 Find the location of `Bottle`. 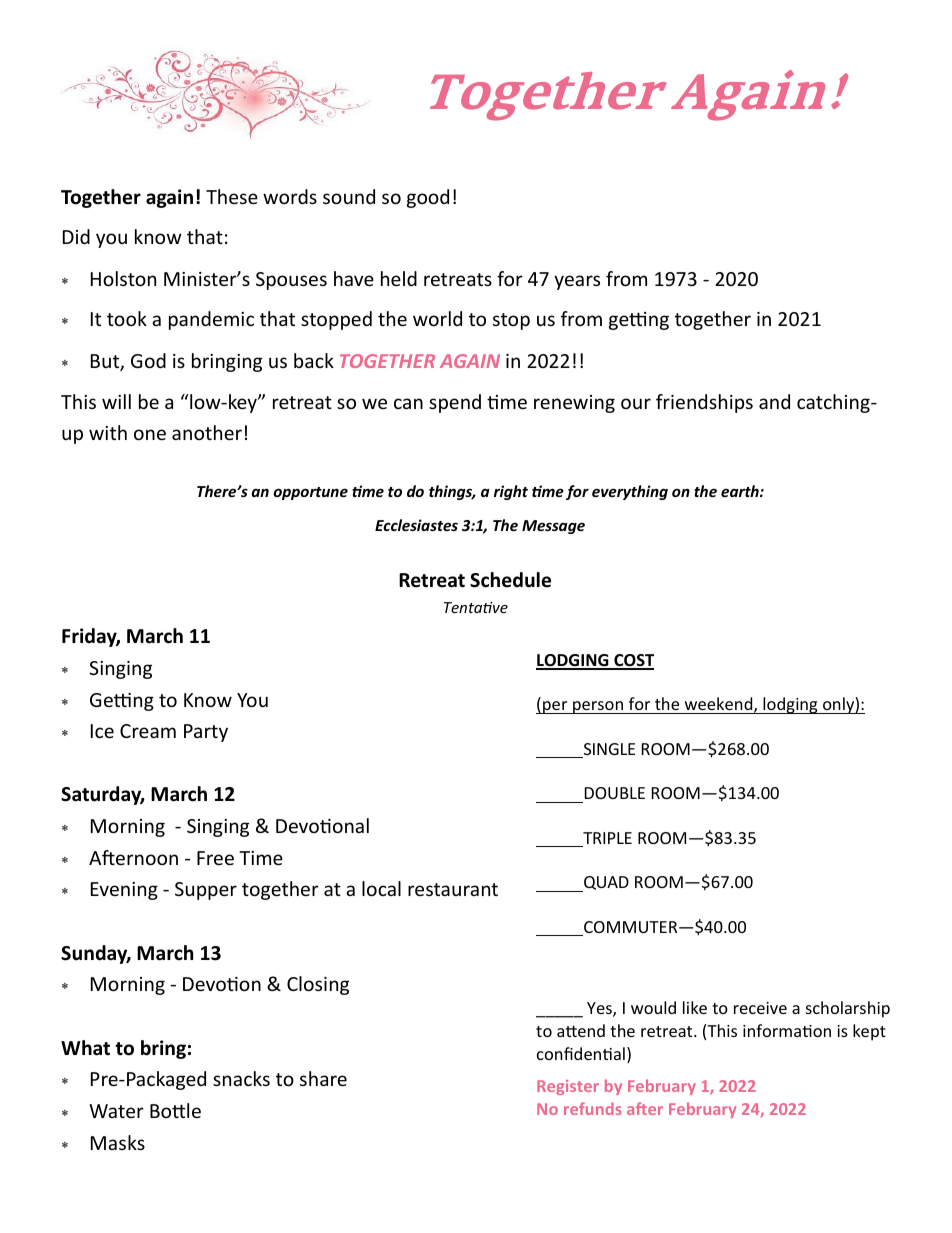

Bottle is located at coordinates (175, 1110).
